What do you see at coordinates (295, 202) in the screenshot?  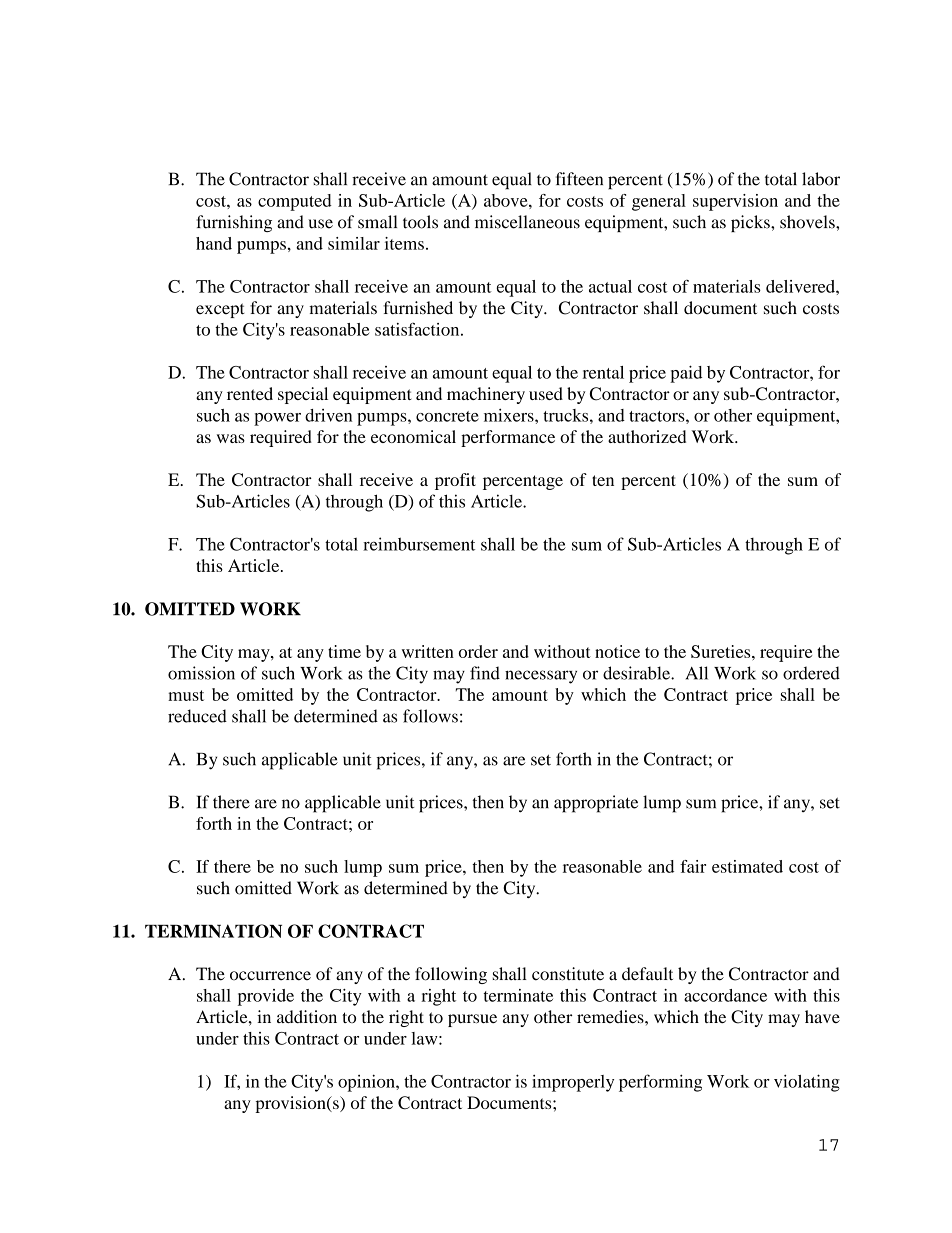 I see `computed` at bounding box center [295, 202].
